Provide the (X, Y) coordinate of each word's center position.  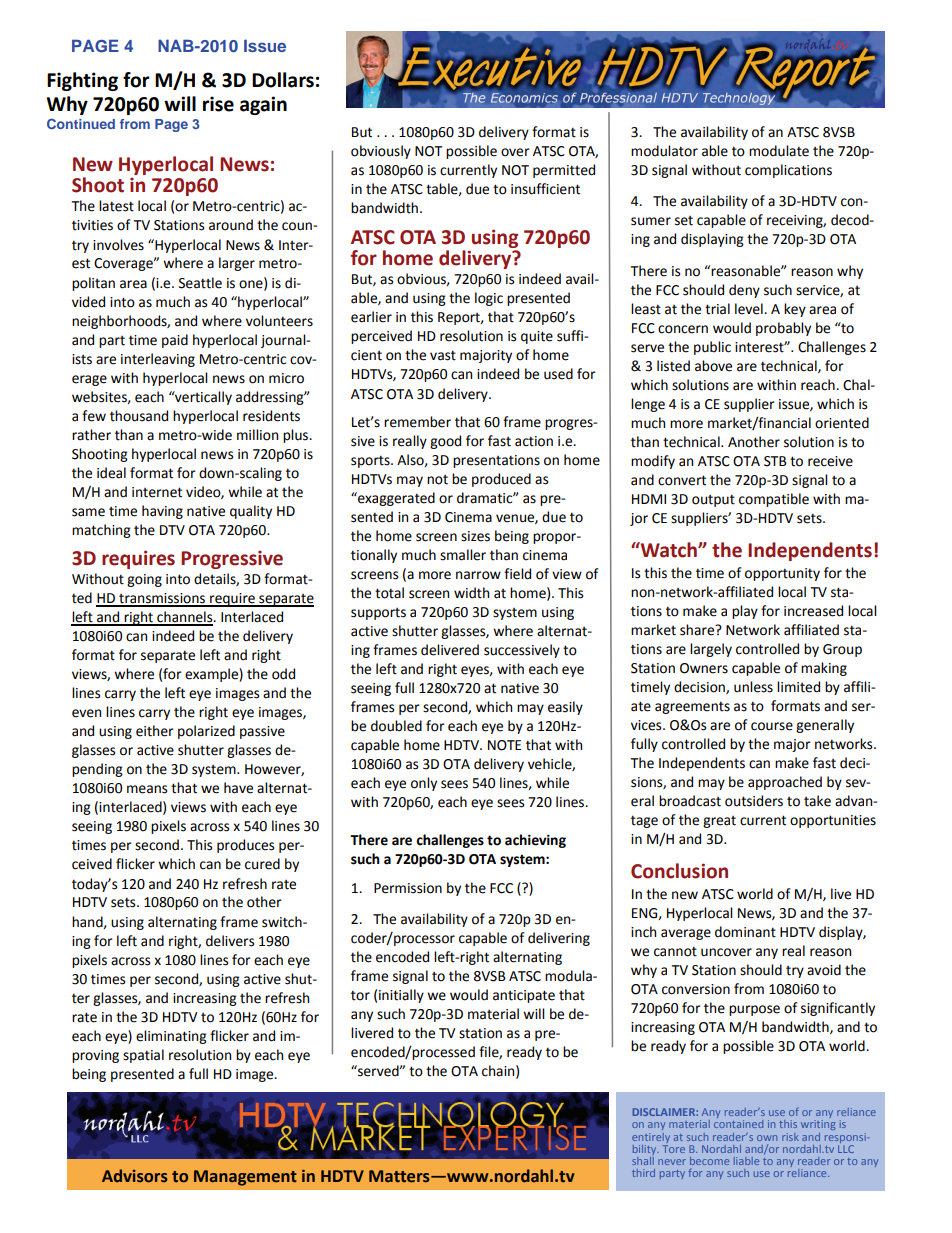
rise (218, 104)
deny (744, 291)
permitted (564, 171)
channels (185, 618)
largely (711, 650)
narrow (478, 575)
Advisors (135, 1176)
